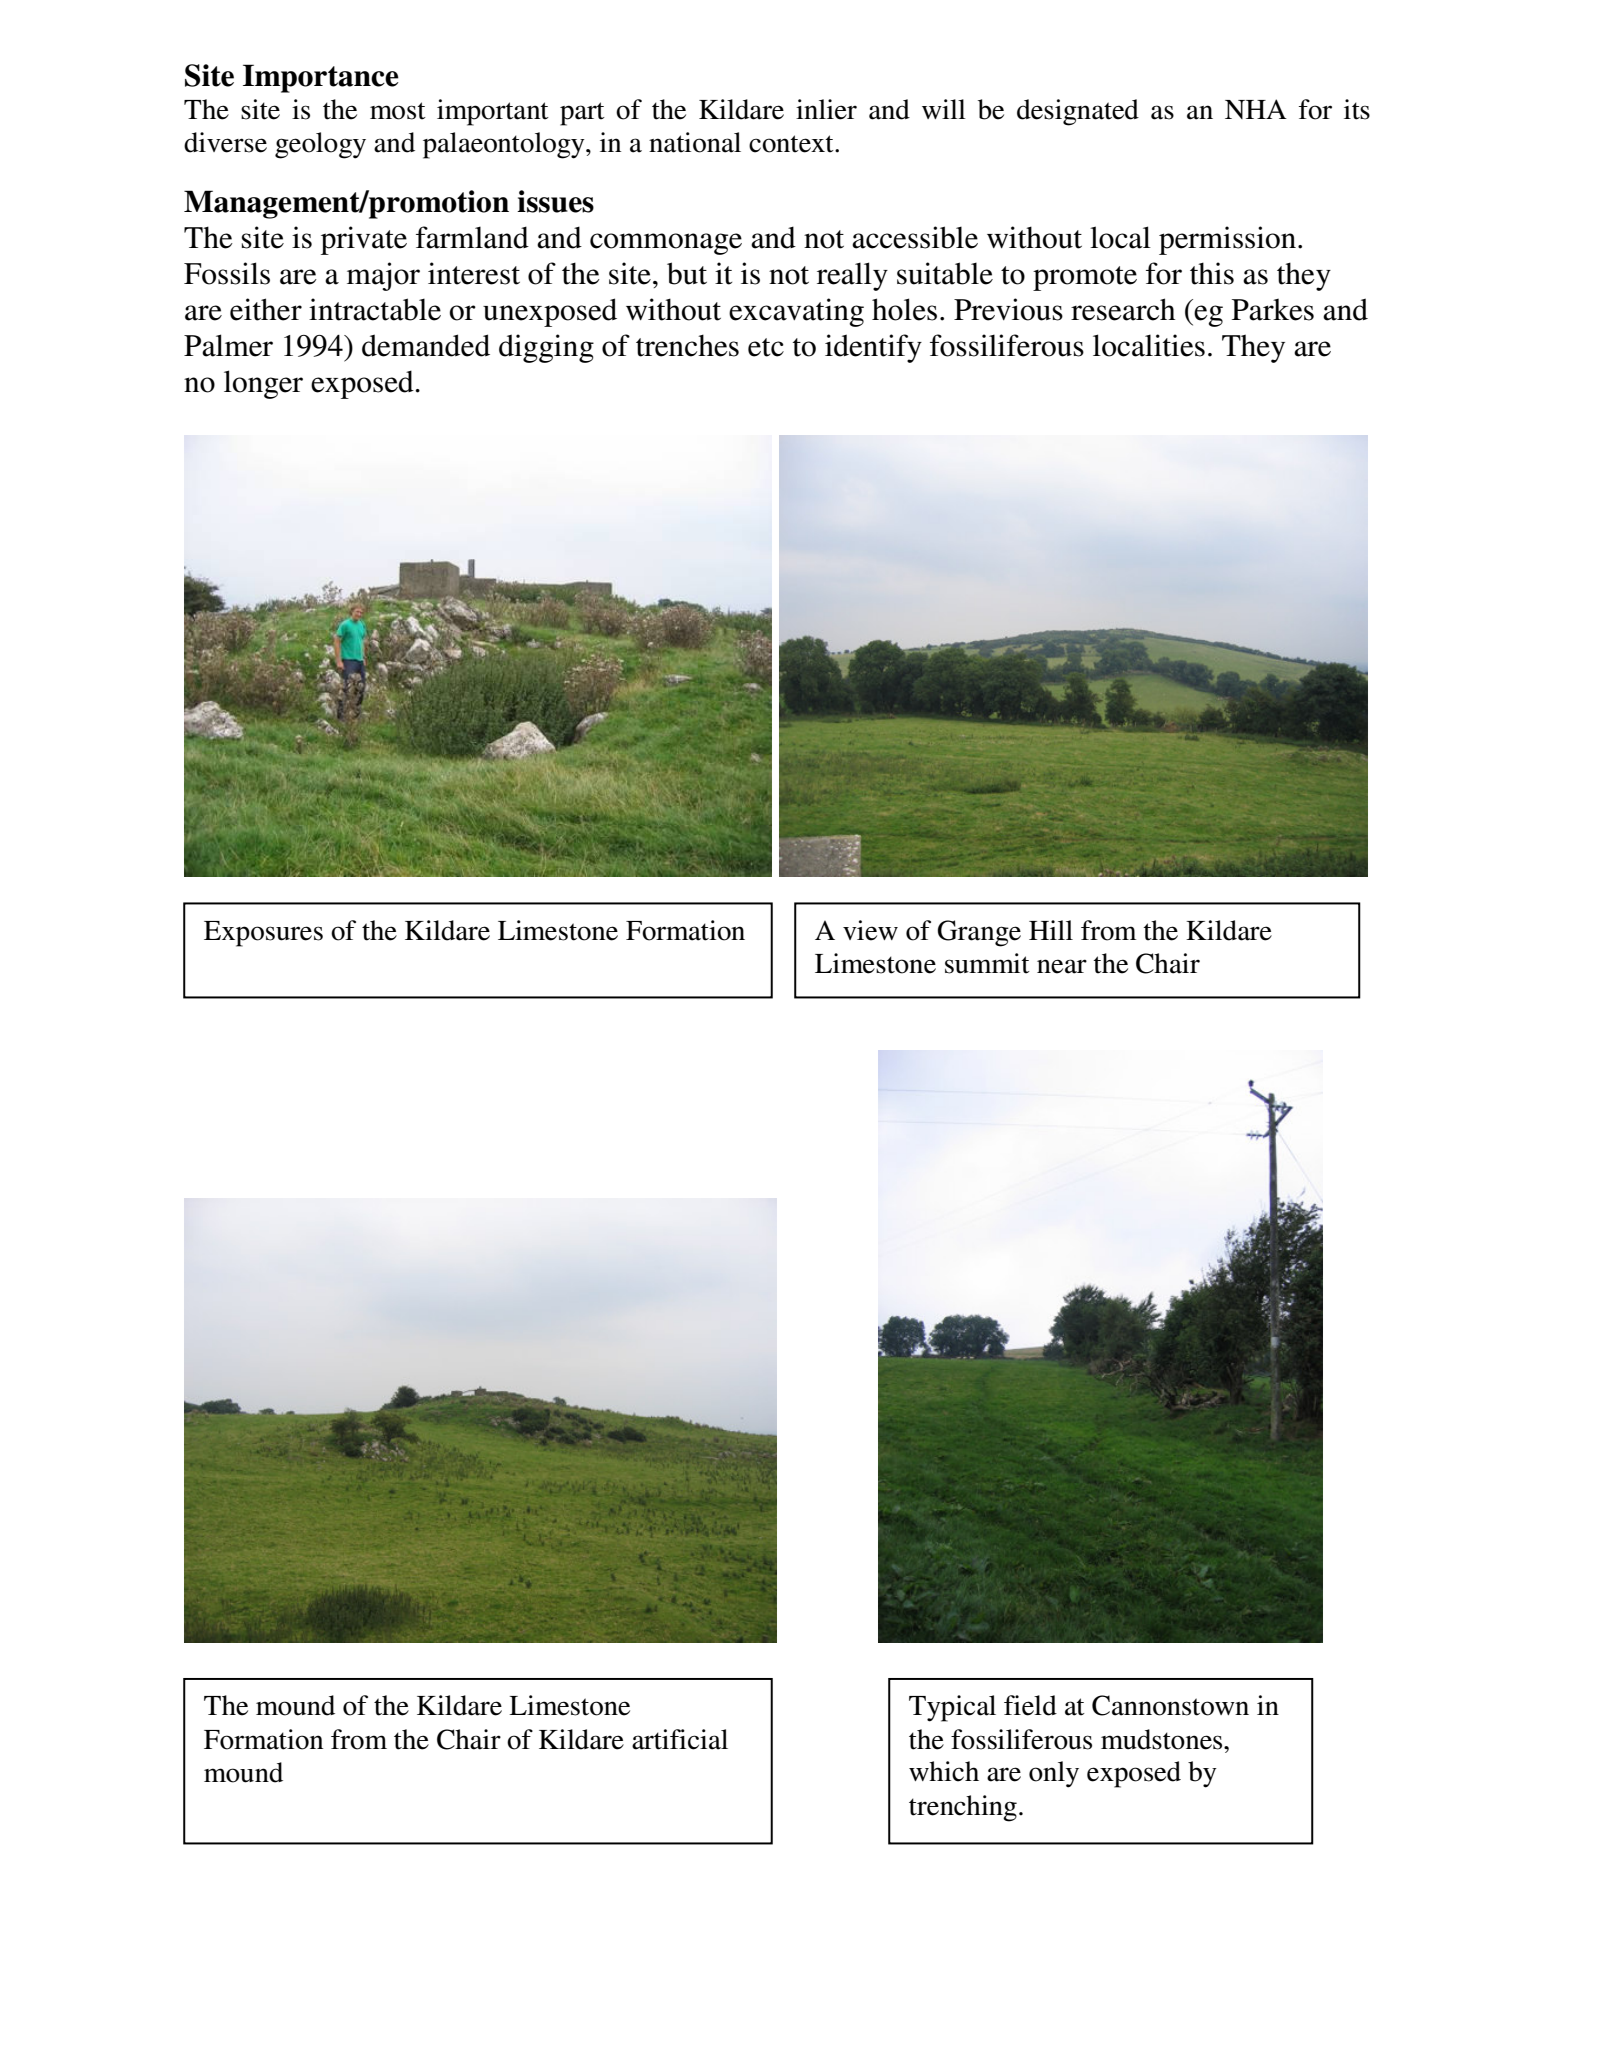 Image resolution: width=1598 pixels, height=2068 pixels. What do you see at coordinates (398, 111) in the screenshot?
I see `most` at bounding box center [398, 111].
